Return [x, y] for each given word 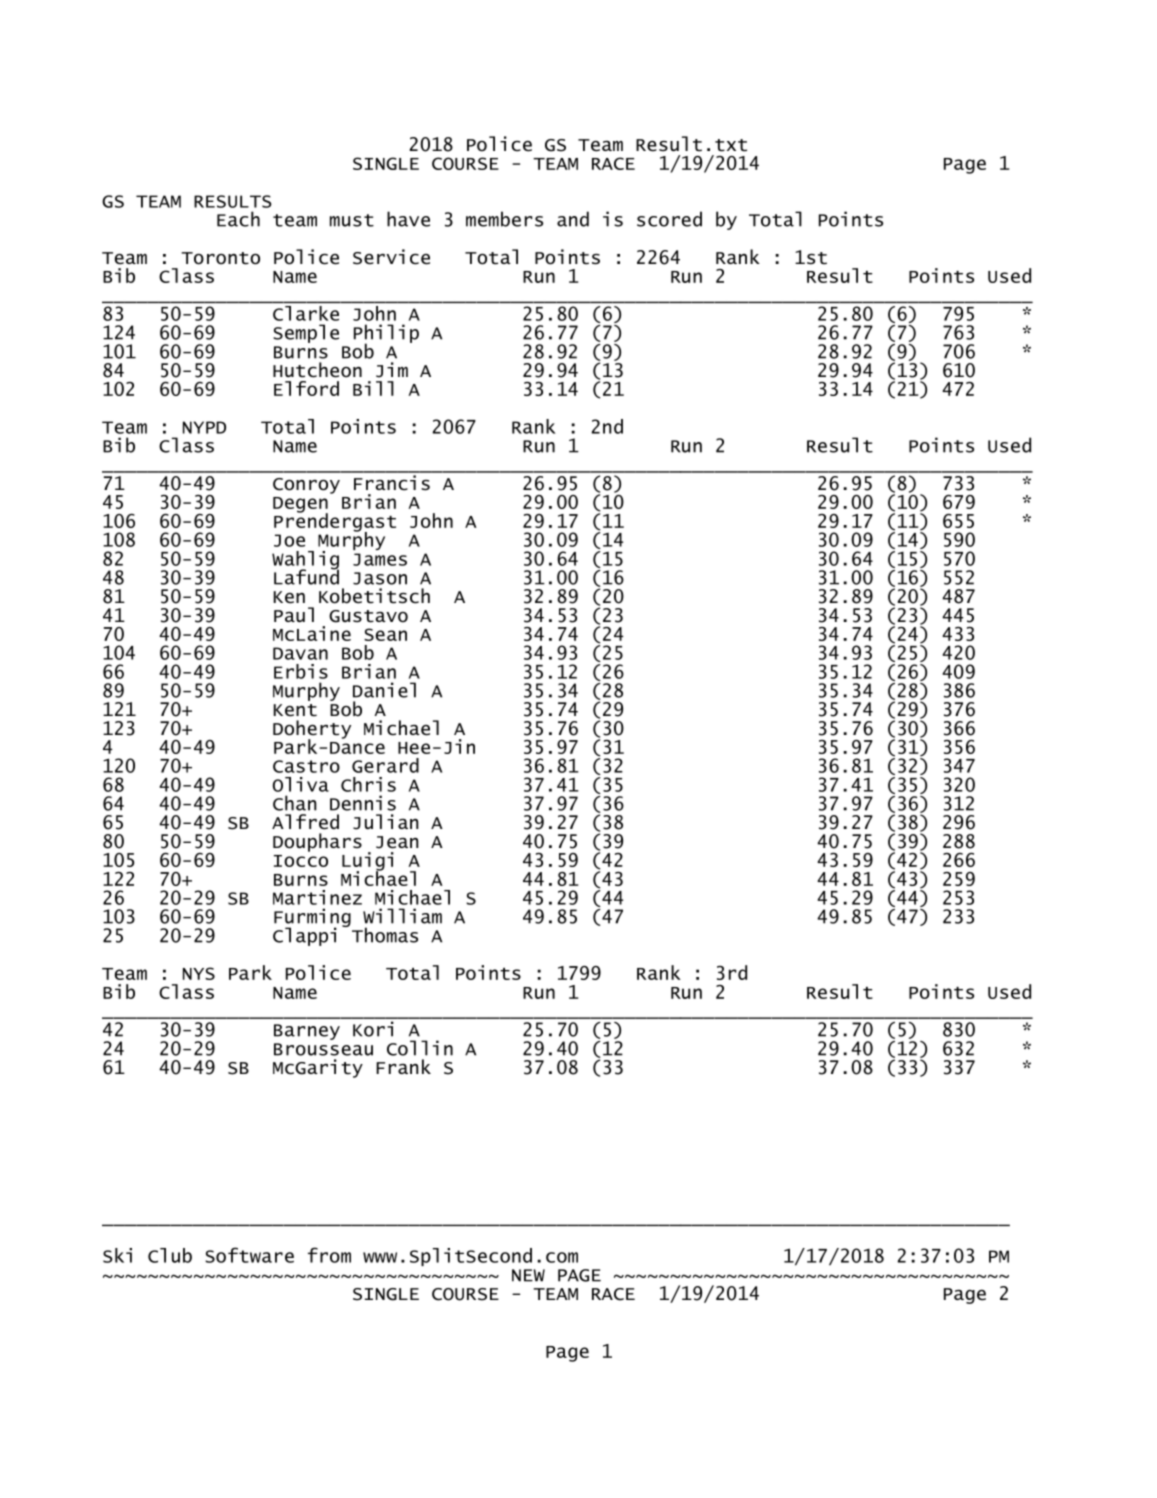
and [573, 219]
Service [391, 257]
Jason [380, 578]
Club [170, 1255]
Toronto [220, 258]
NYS [199, 973]
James [380, 559]
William [402, 916]
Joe [289, 540]
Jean [397, 842]
